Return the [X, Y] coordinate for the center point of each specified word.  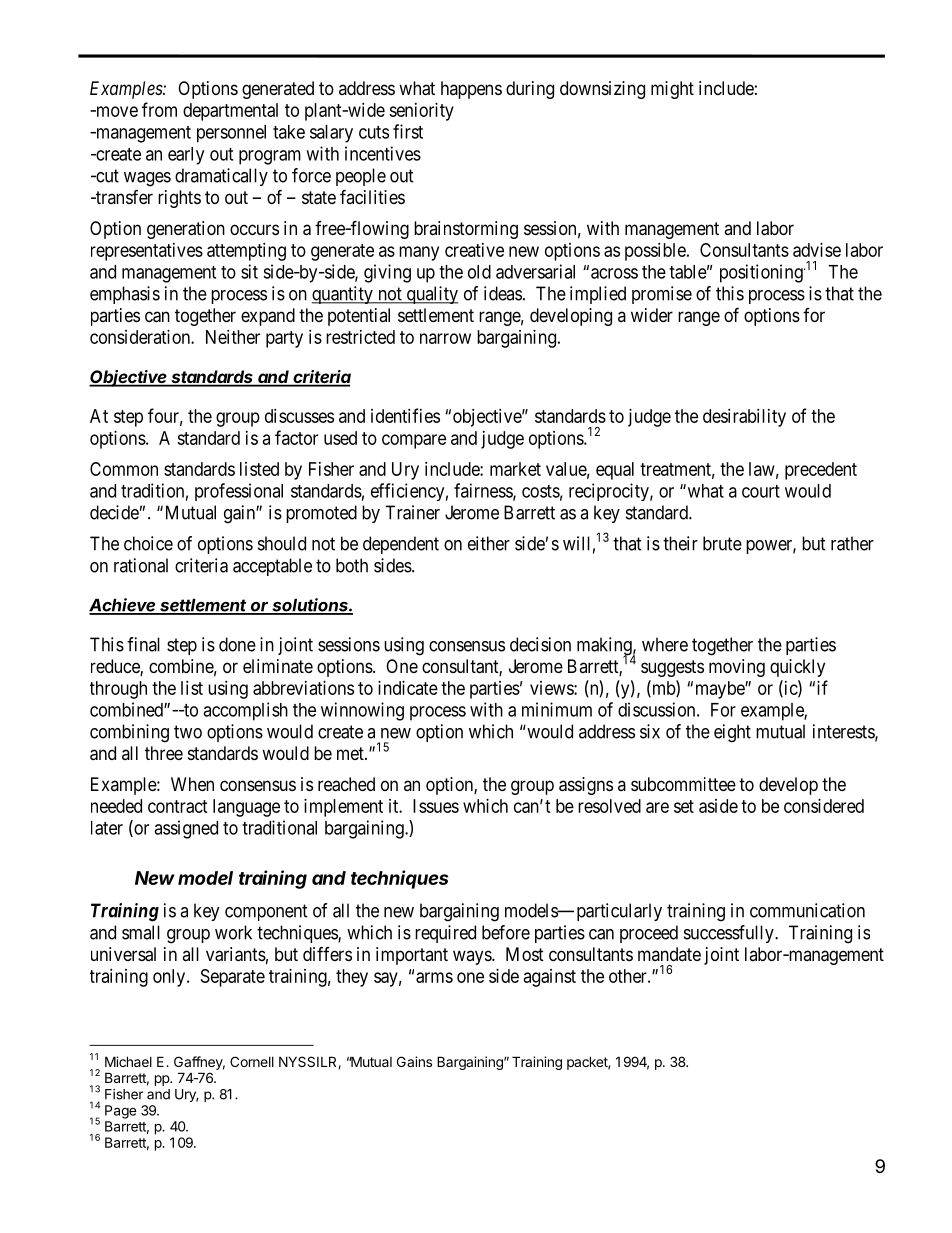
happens [471, 90]
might [672, 90]
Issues [436, 806]
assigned [186, 829]
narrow [445, 338]
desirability [744, 418]
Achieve [123, 606]
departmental [230, 112]
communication [807, 910]
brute [722, 543]
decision [540, 644]
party [284, 339]
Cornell [252, 1061]
